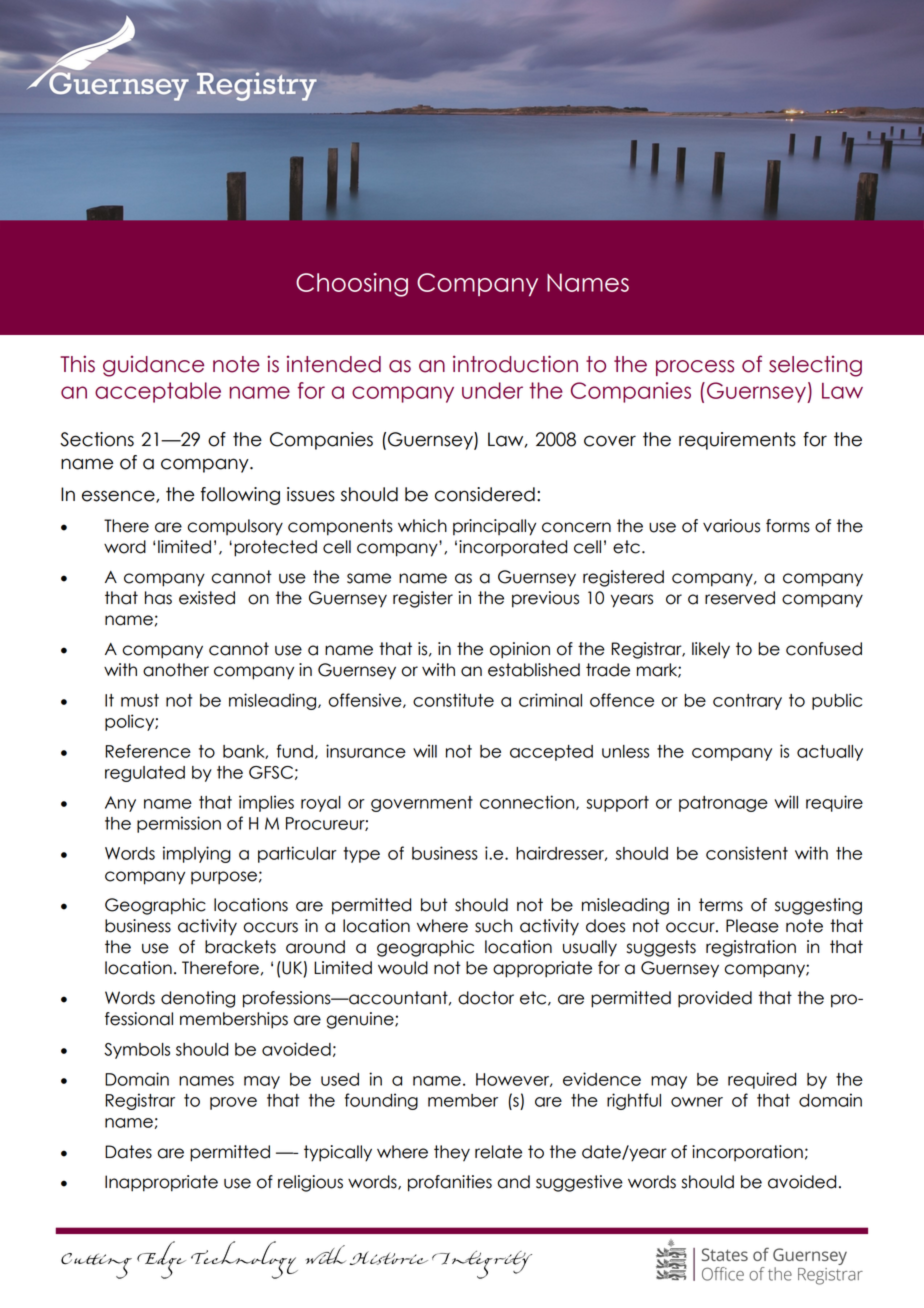 The width and height of the image is (924, 1308). Describe the element at coordinates (747, 1153) in the image. I see `incorporation` at that location.
